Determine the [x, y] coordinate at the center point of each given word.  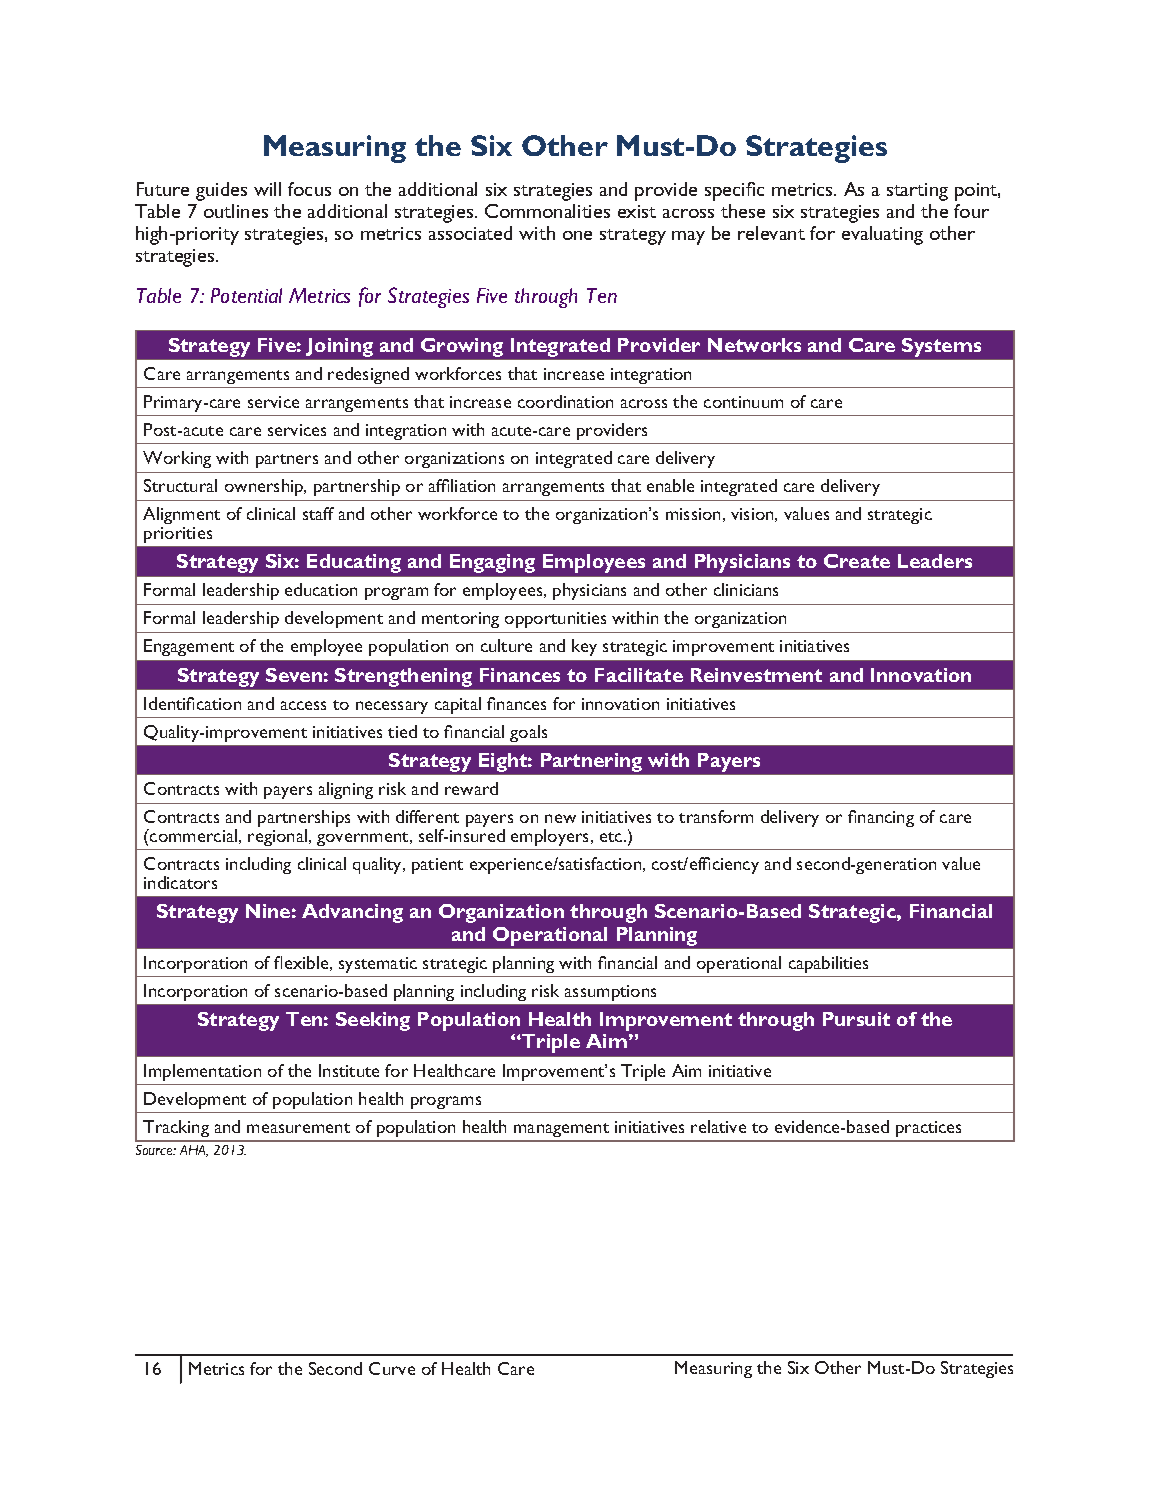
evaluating [882, 235]
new [560, 818]
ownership [265, 487]
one [577, 235]
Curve [392, 1368]
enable [670, 485]
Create [857, 561]
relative [718, 1126]
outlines [236, 211]
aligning [346, 790]
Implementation [202, 1072]
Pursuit [856, 1019]
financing [881, 818]
